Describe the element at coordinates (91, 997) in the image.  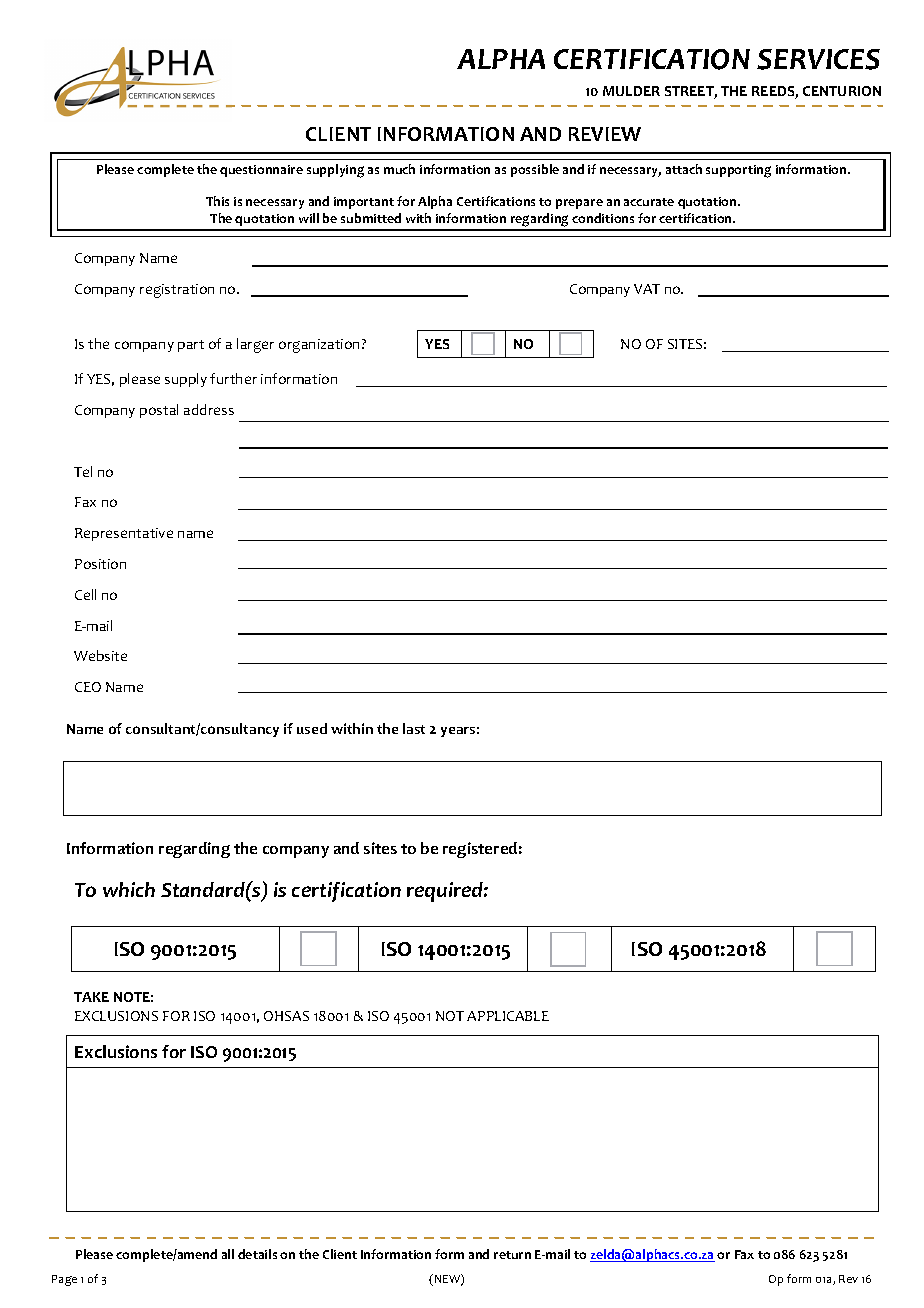
I see `TAKE` at that location.
